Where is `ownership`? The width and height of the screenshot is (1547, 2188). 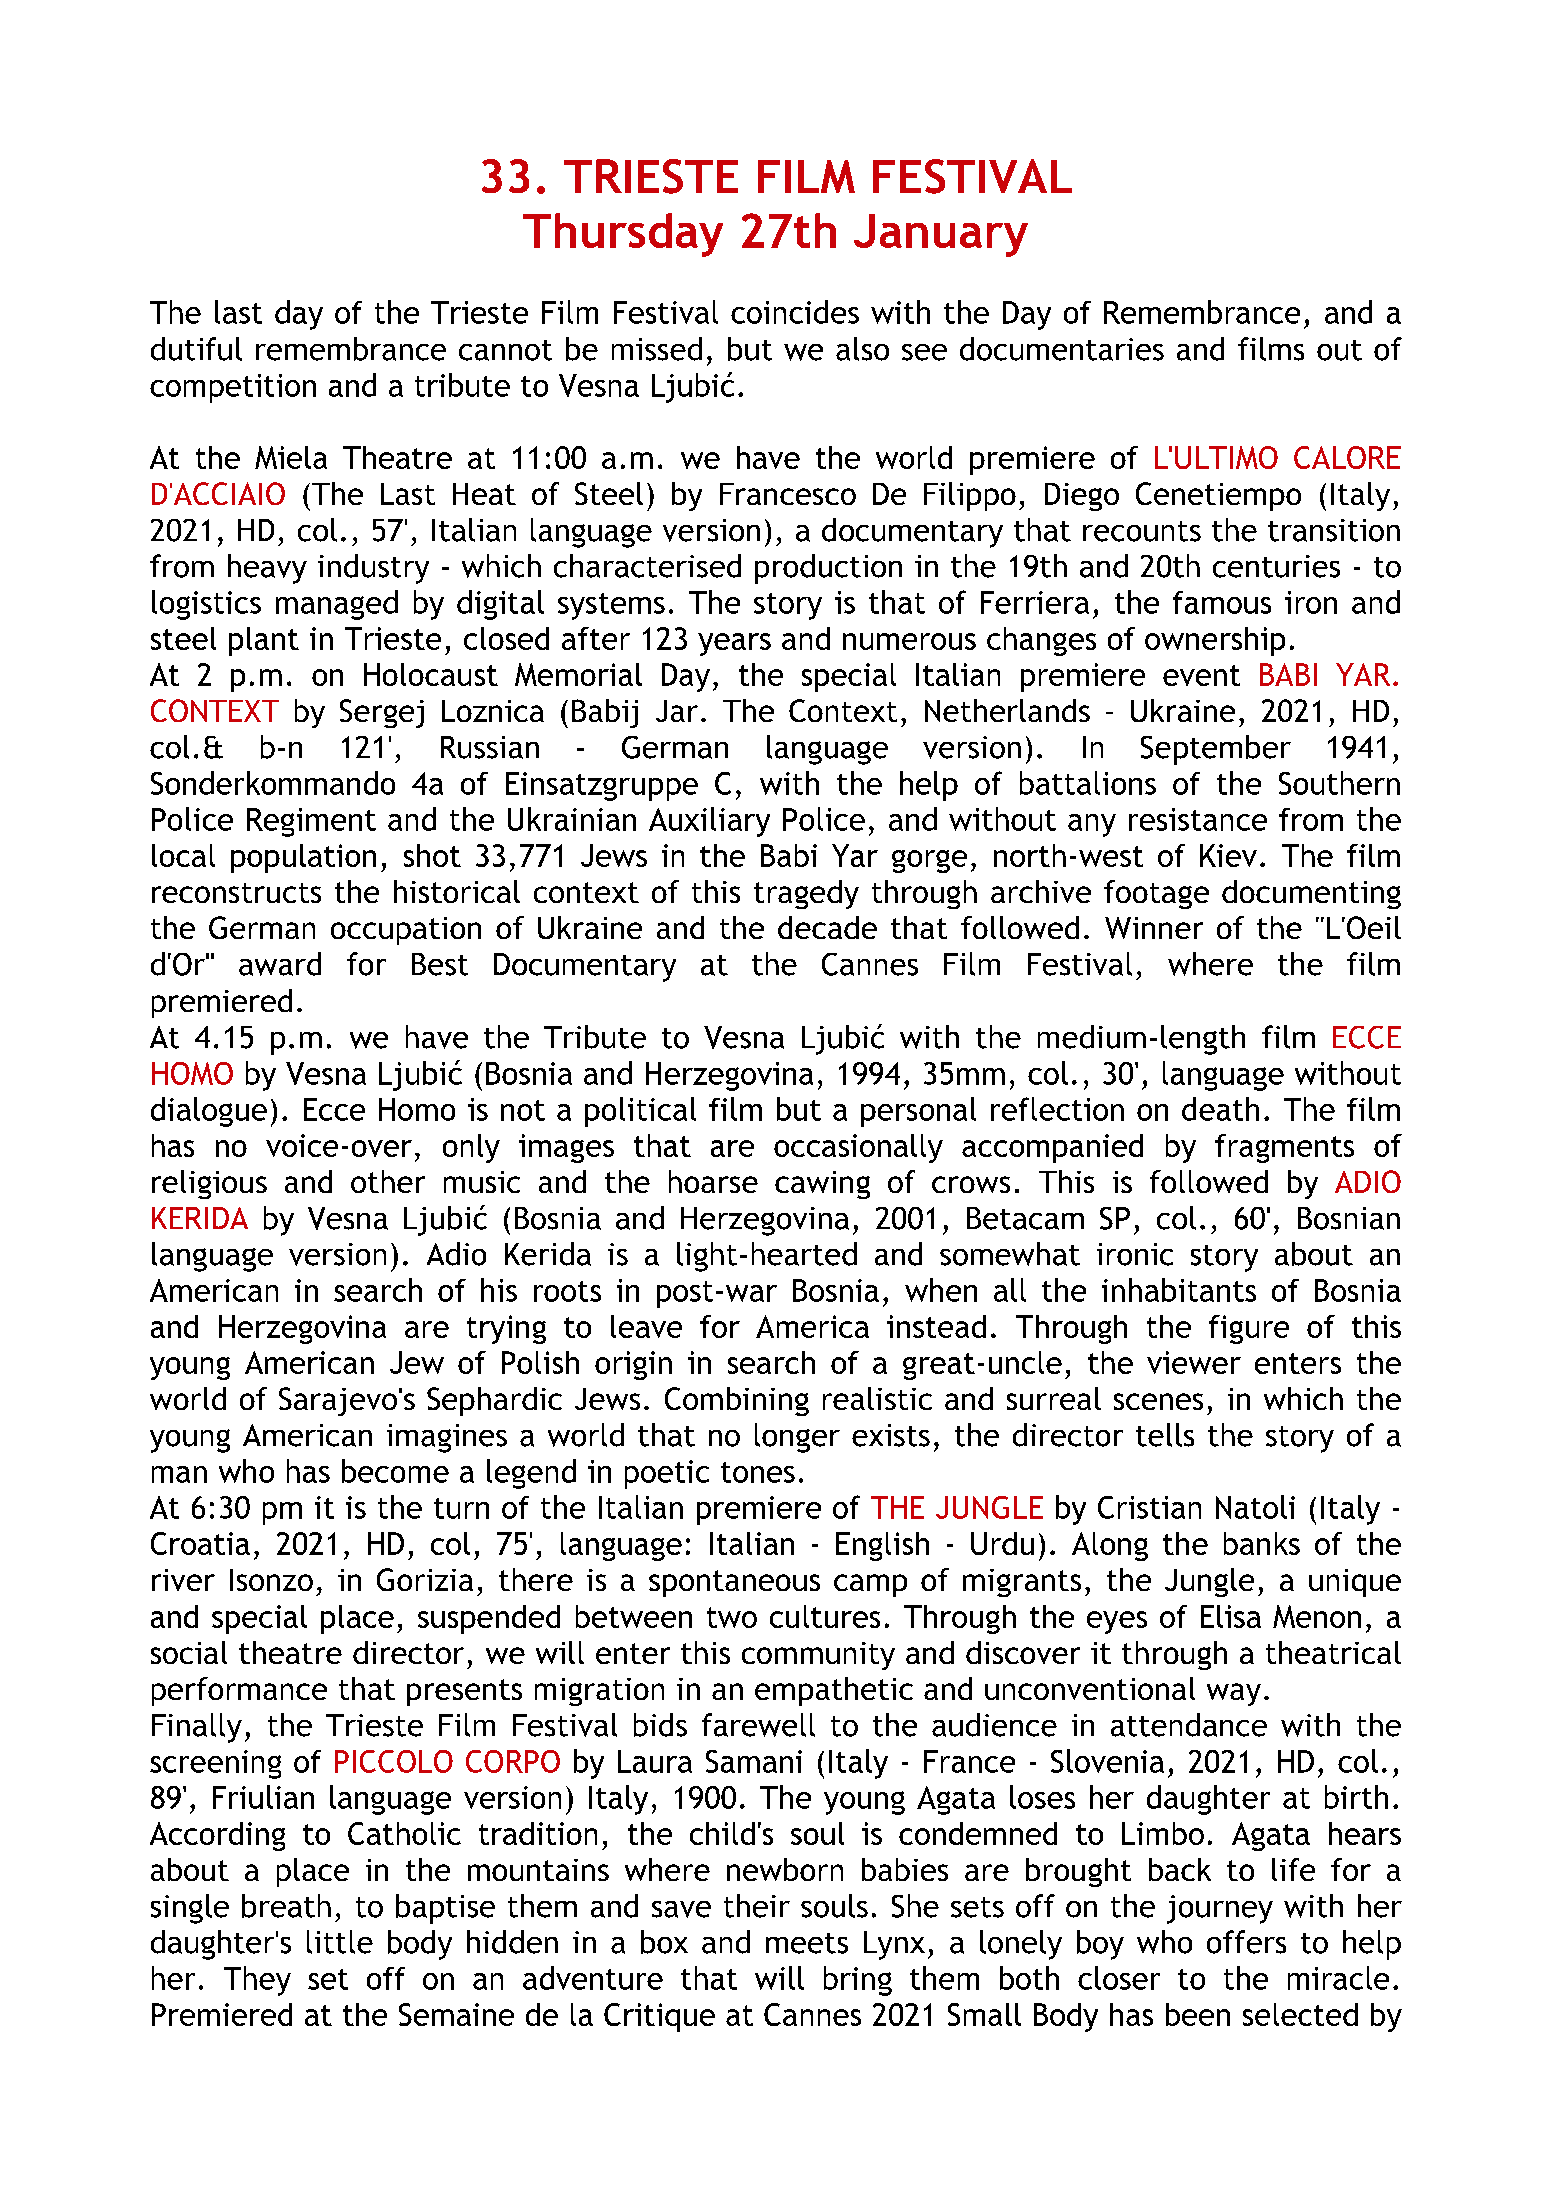
ownership is located at coordinates (1215, 641).
